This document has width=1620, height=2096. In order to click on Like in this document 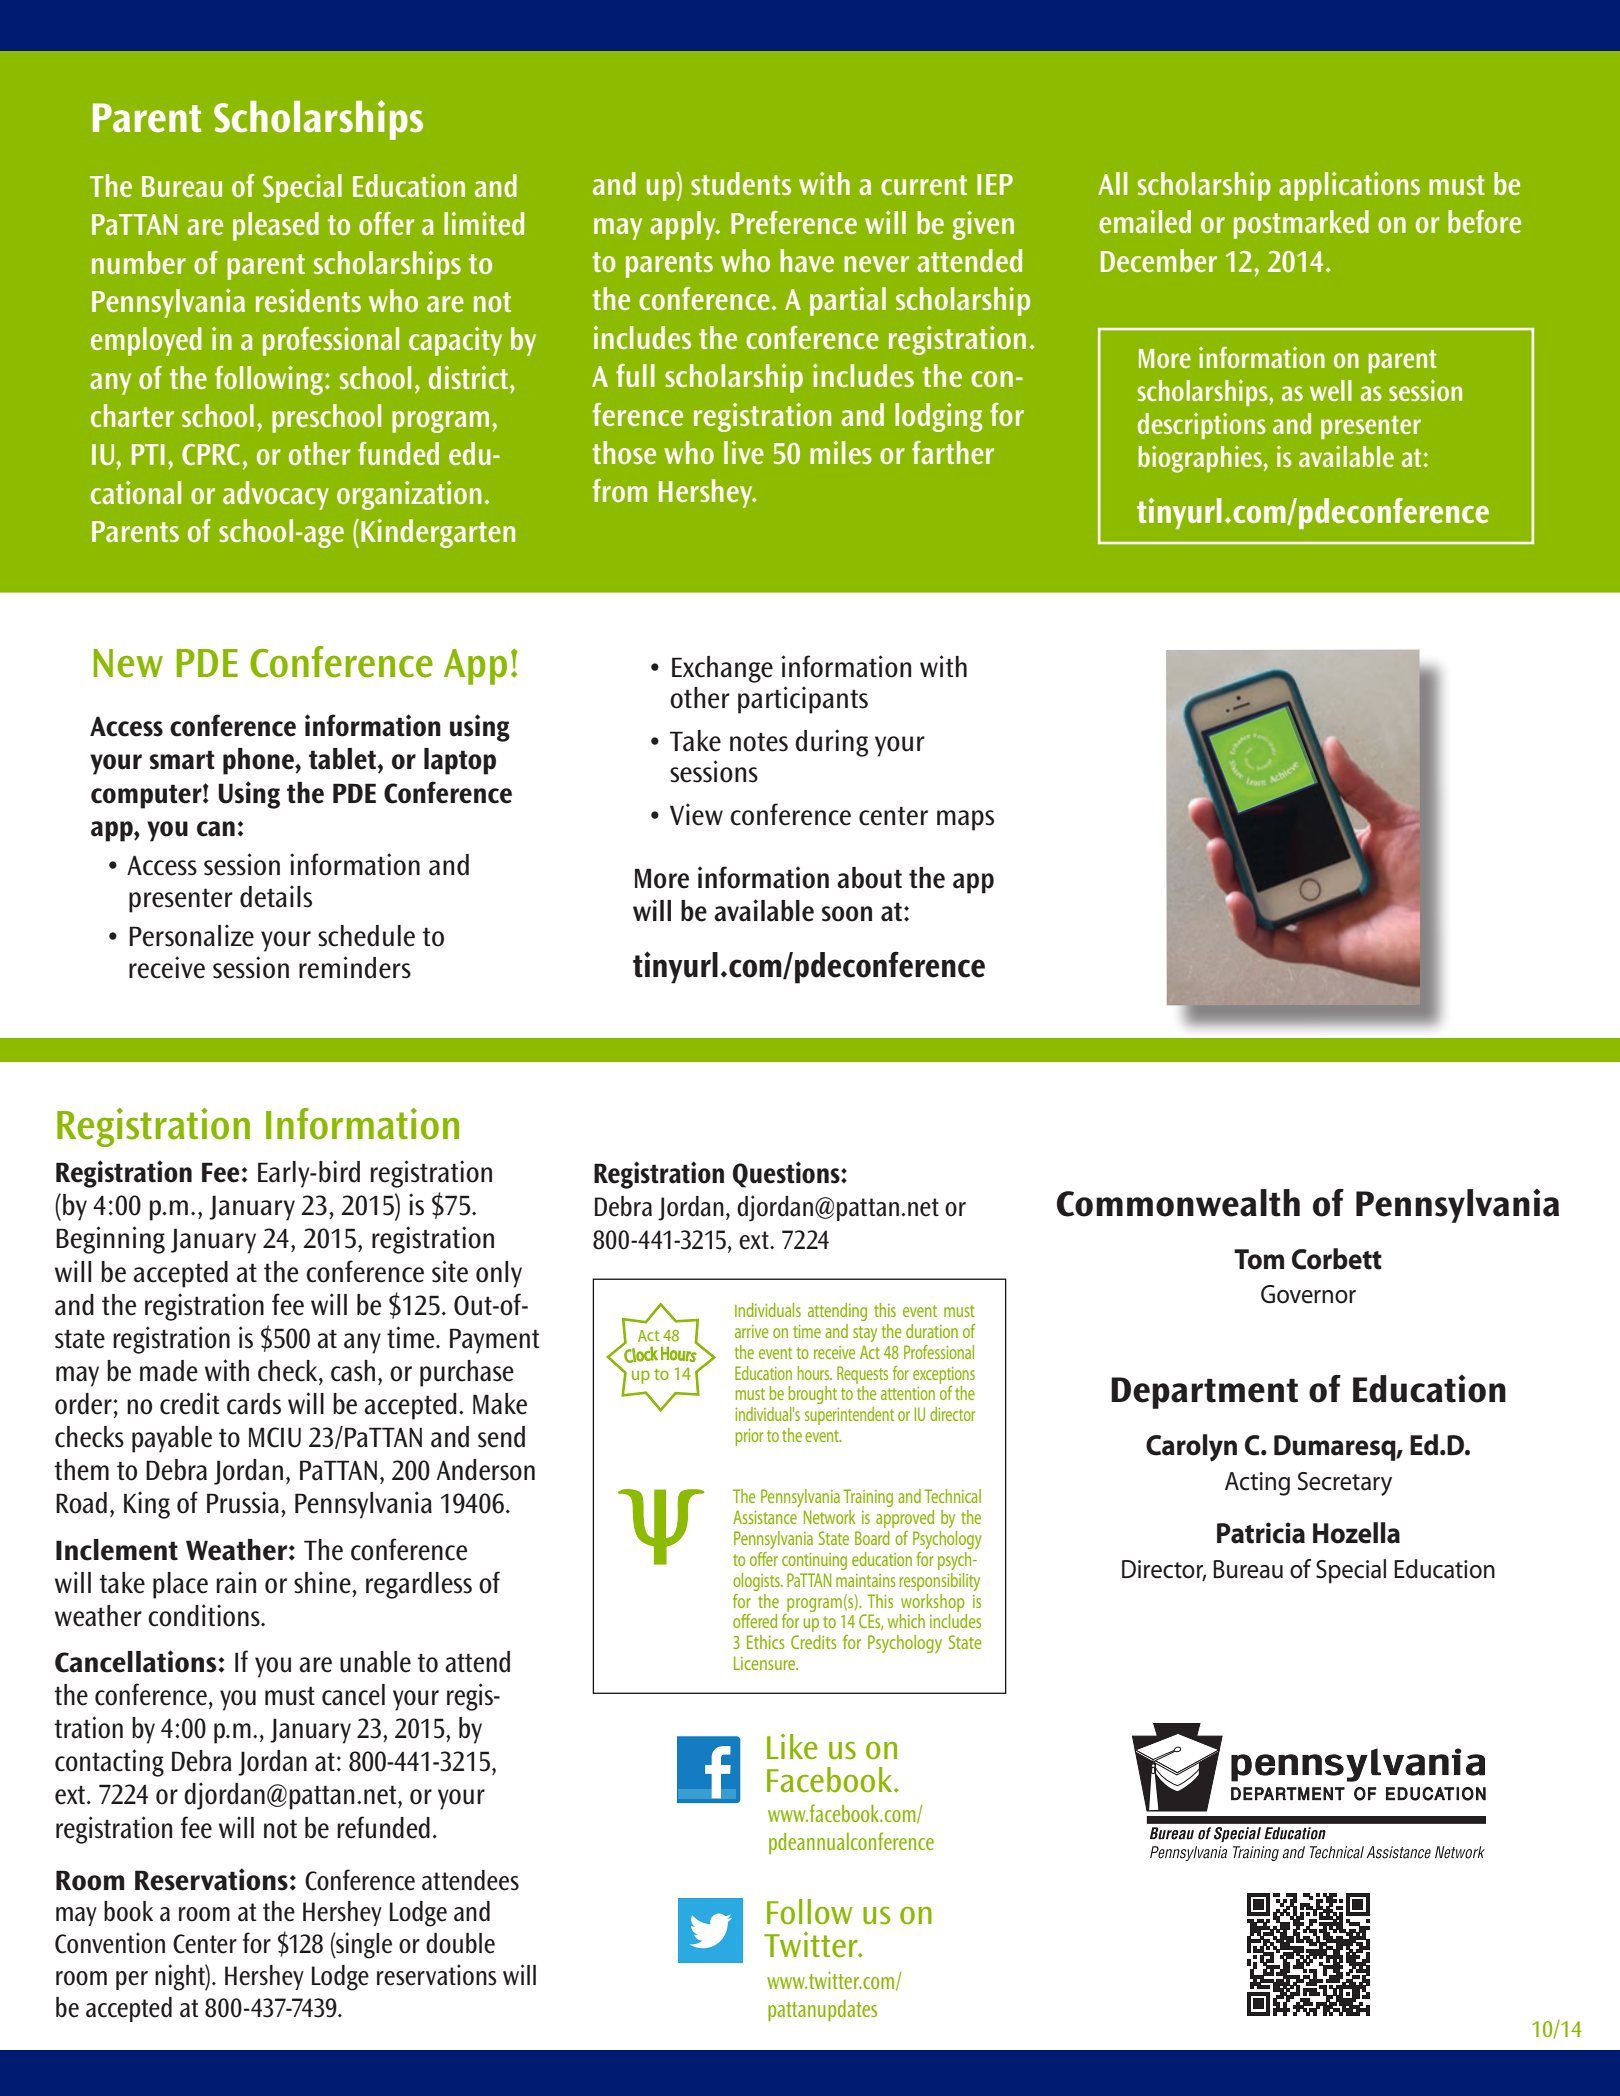, I will do `click(792, 1747)`.
